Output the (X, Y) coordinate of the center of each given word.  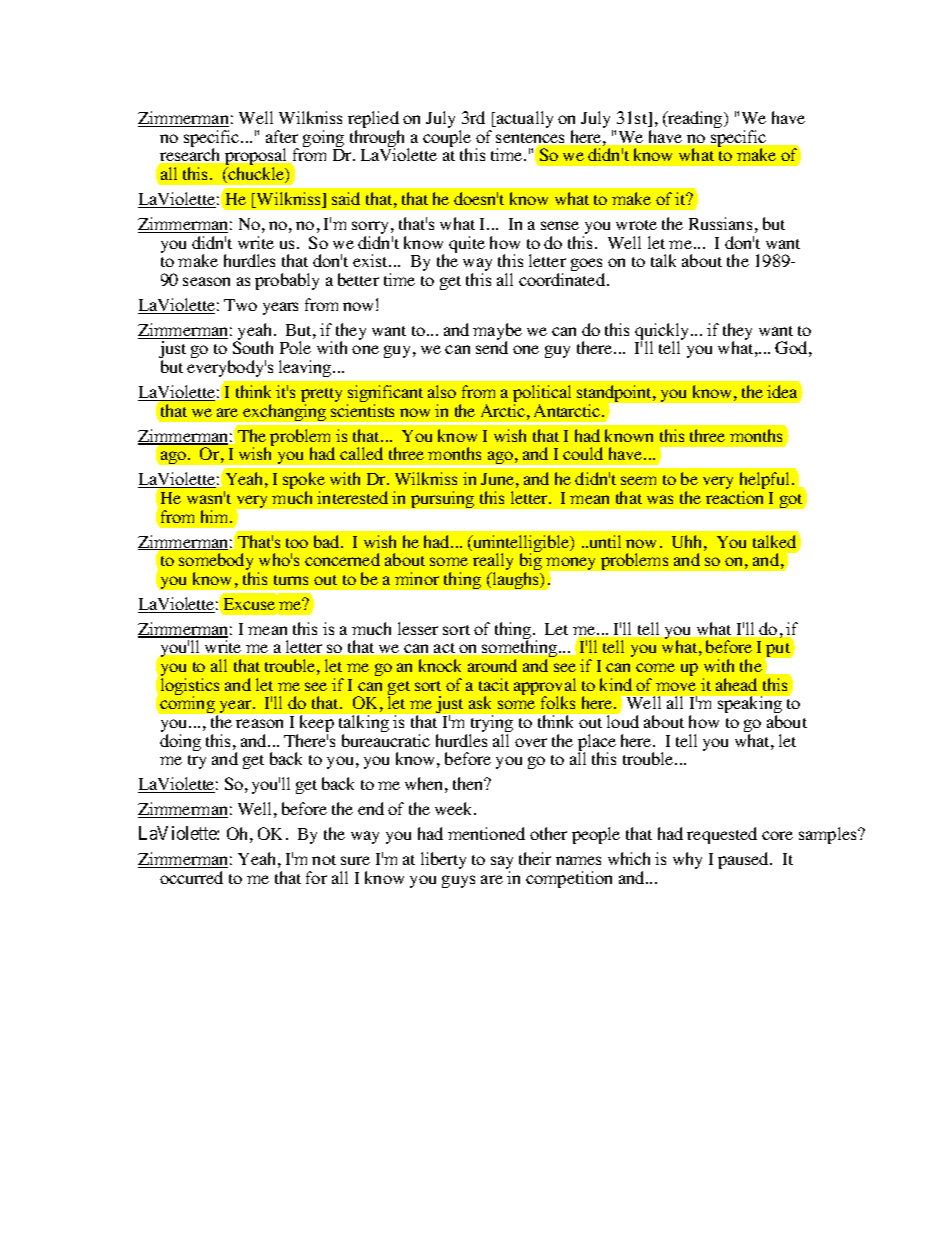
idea (784, 390)
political (542, 395)
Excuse (249, 604)
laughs (516, 580)
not (324, 860)
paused (745, 860)
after (282, 136)
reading (695, 119)
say (502, 864)
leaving (306, 368)
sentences (532, 139)
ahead (736, 684)
